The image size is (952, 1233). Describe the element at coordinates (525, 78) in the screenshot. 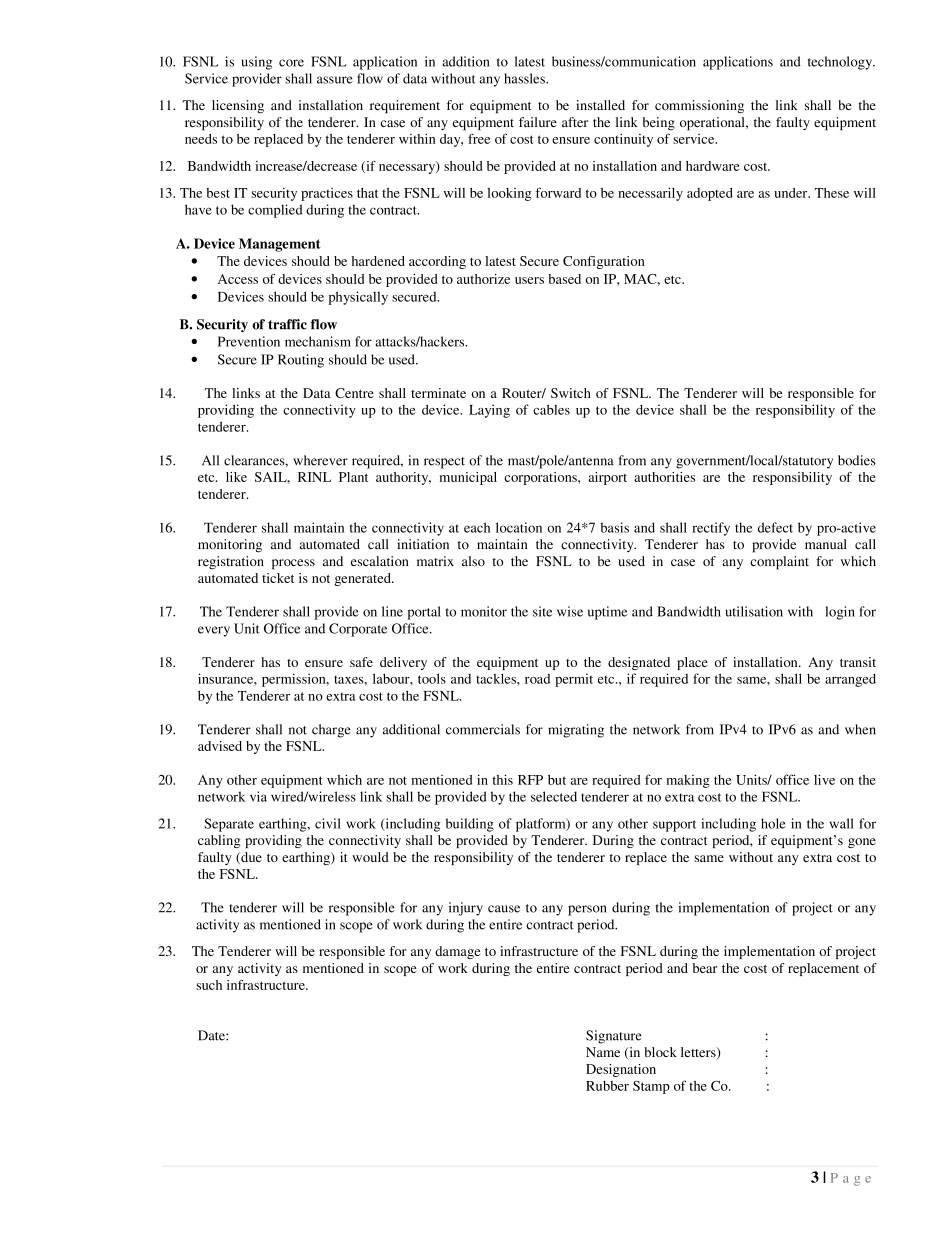

I see `hassles` at that location.
